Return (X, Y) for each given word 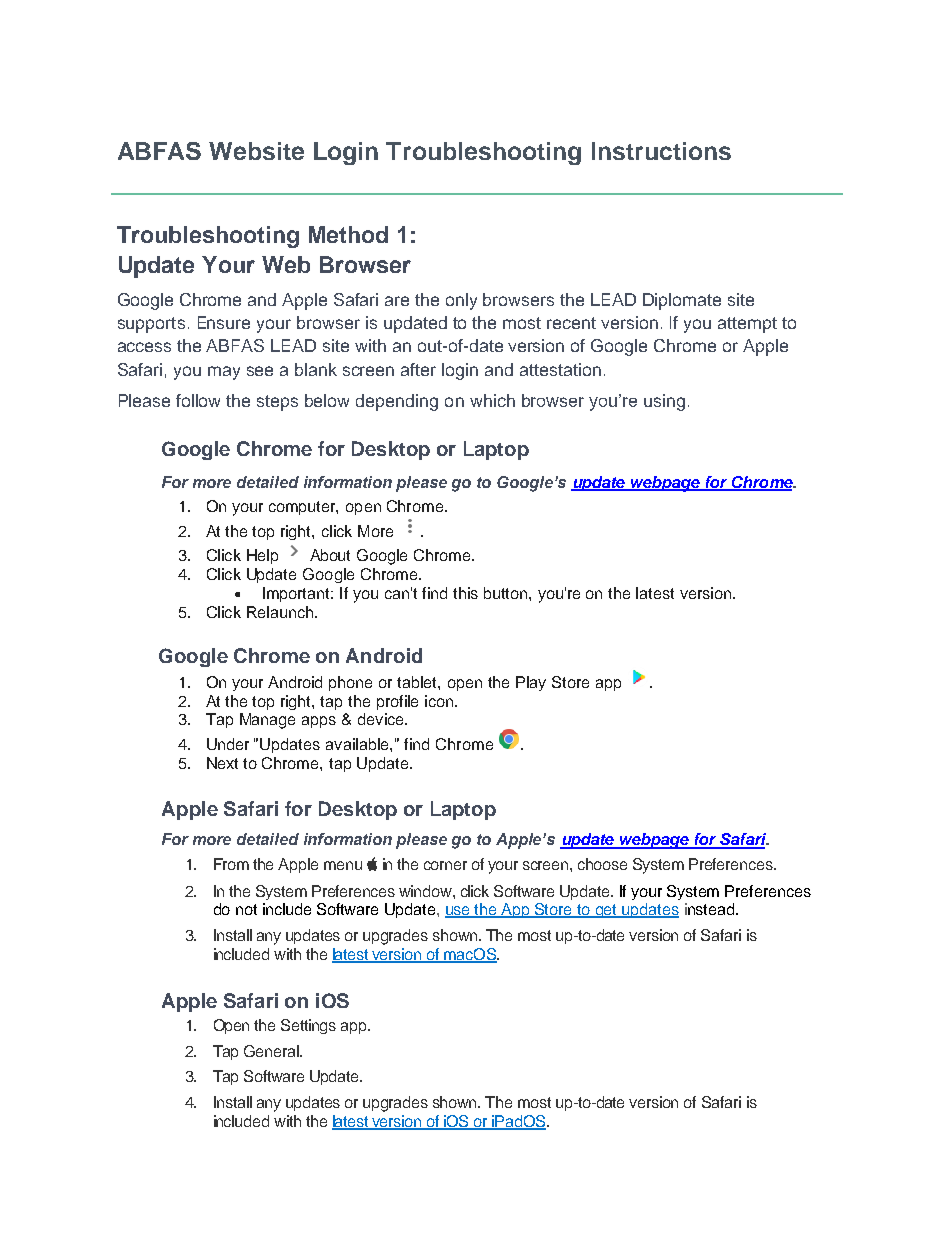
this (465, 593)
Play (531, 683)
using (664, 402)
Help (262, 556)
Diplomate (682, 301)
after (418, 369)
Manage (267, 721)
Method (348, 234)
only (461, 301)
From (231, 864)
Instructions (661, 151)
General (272, 1051)
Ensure (224, 322)
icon (440, 701)
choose (602, 864)
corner (445, 865)
